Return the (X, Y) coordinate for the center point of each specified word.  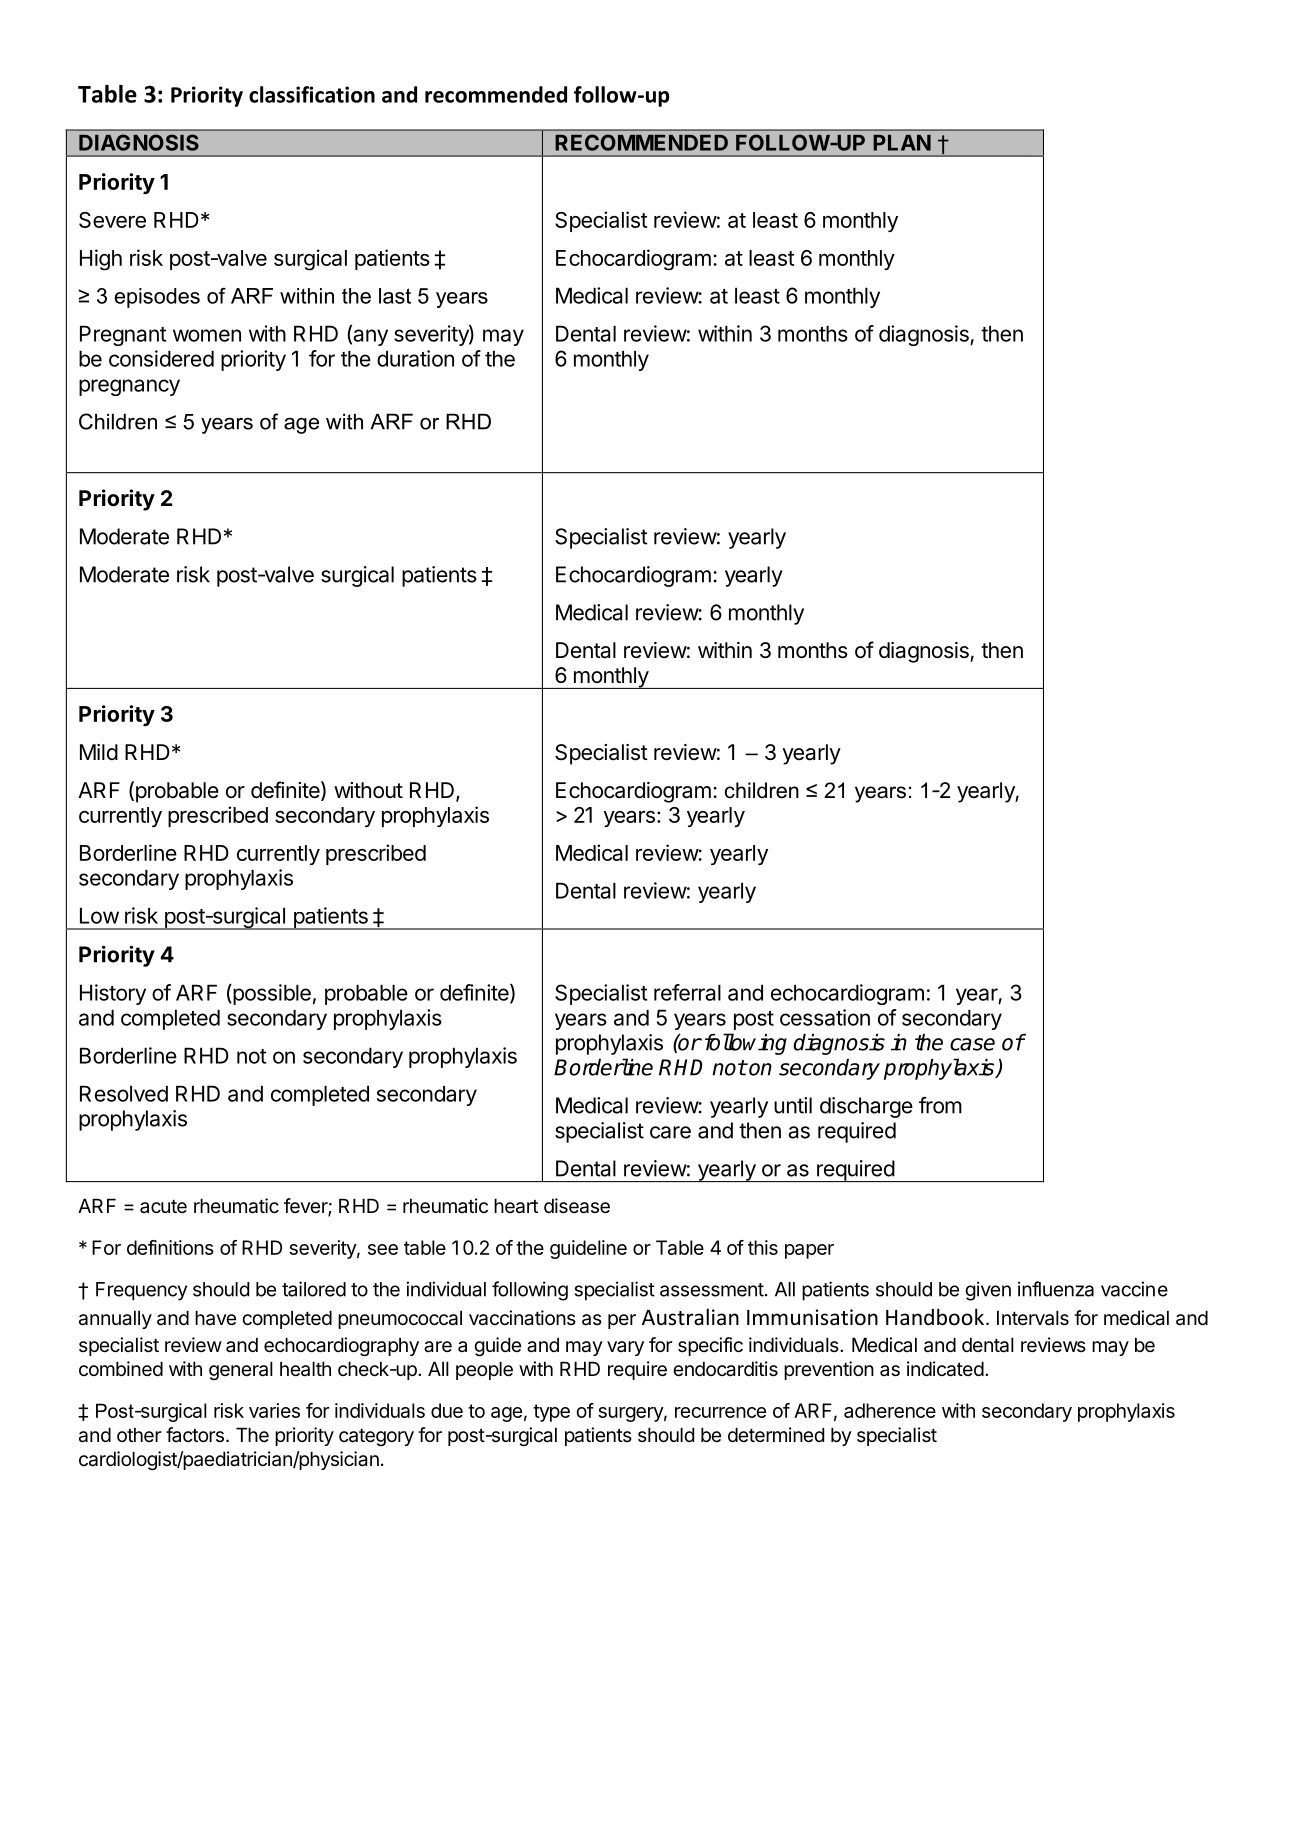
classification (312, 94)
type (551, 1413)
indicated (945, 1369)
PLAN (902, 143)
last (395, 296)
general (241, 1370)
